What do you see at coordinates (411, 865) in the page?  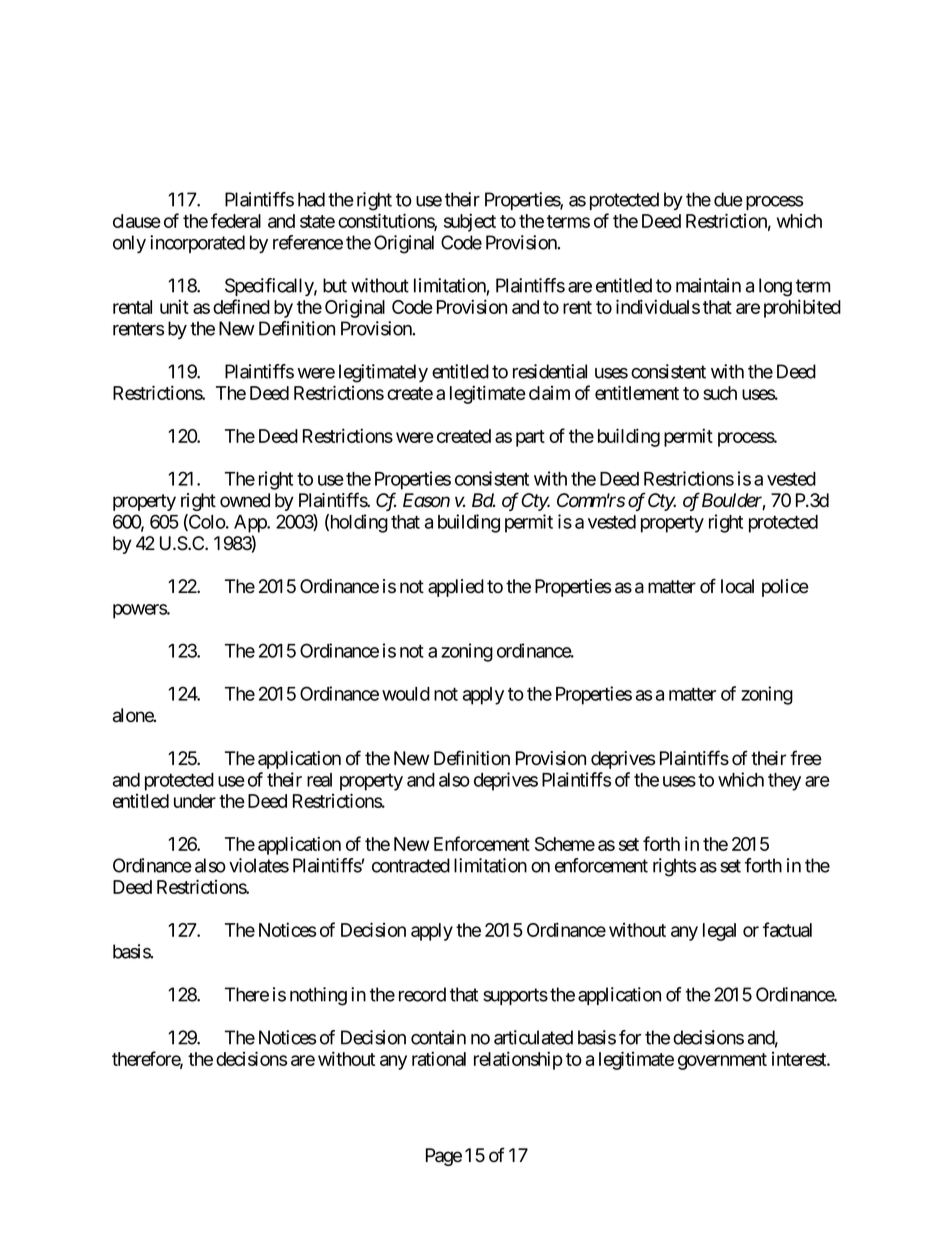 I see `contracted` at bounding box center [411, 865].
